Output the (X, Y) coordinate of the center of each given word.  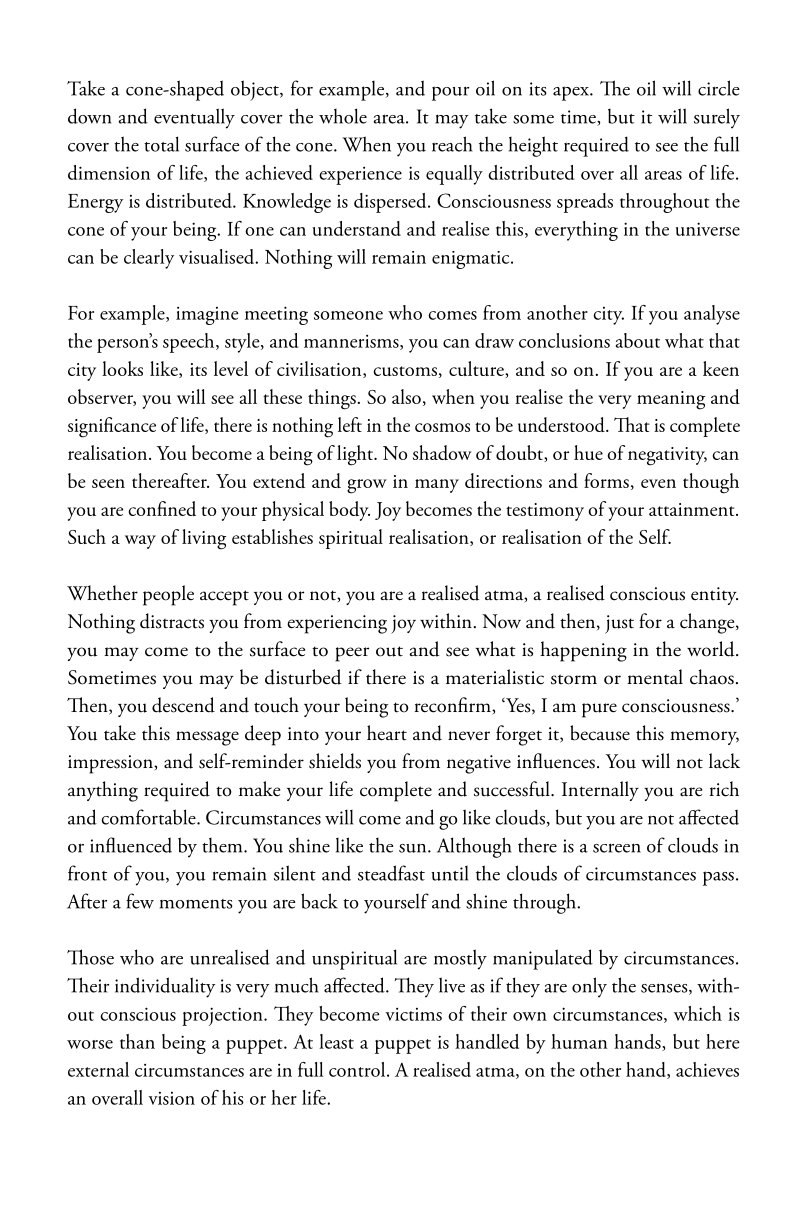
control (358, 1069)
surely (717, 118)
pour (451, 93)
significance (112, 427)
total (161, 144)
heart (387, 733)
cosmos (442, 427)
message (207, 738)
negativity (667, 456)
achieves (707, 1069)
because (600, 733)
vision (171, 1098)
